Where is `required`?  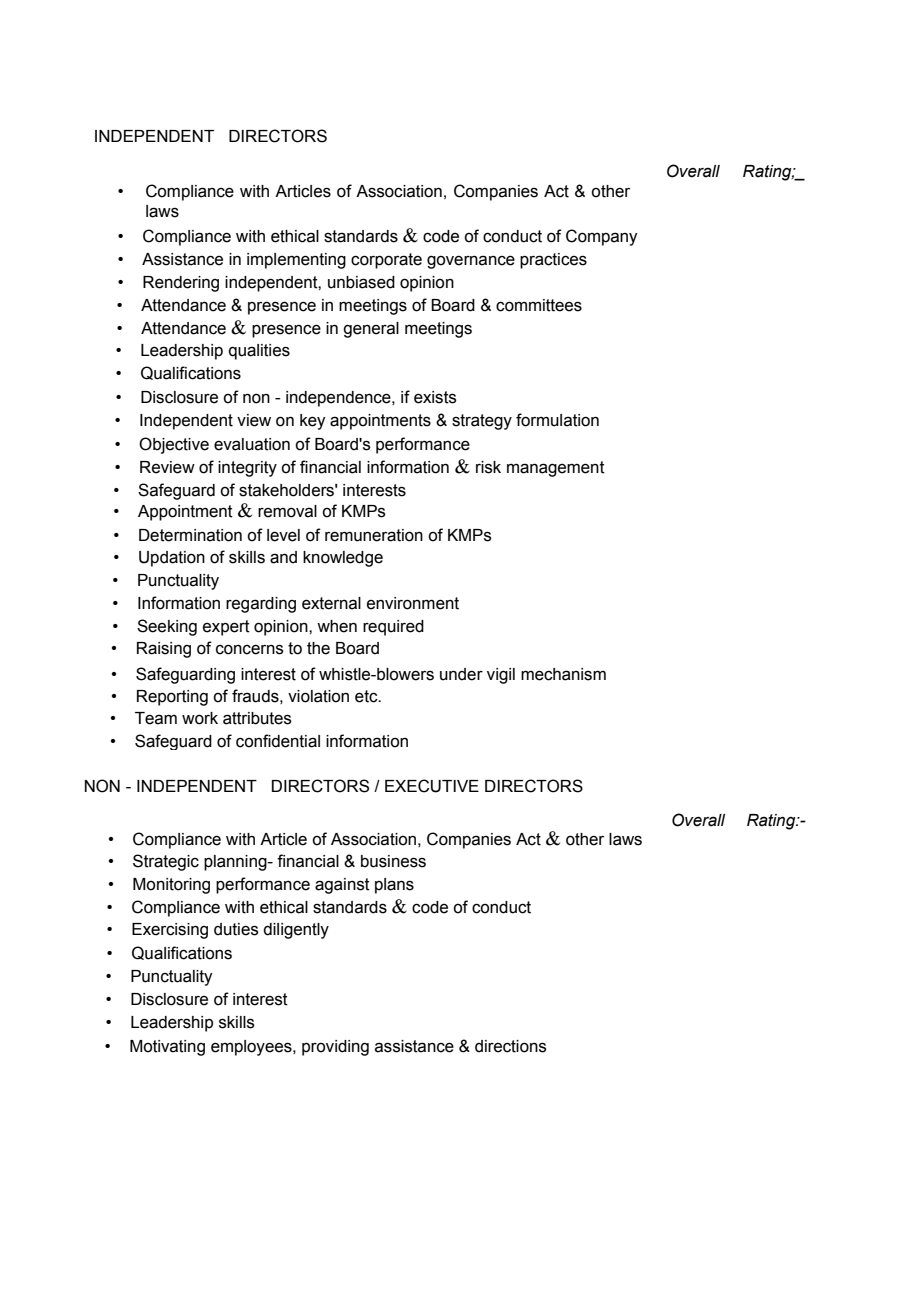 required is located at coordinates (393, 628).
